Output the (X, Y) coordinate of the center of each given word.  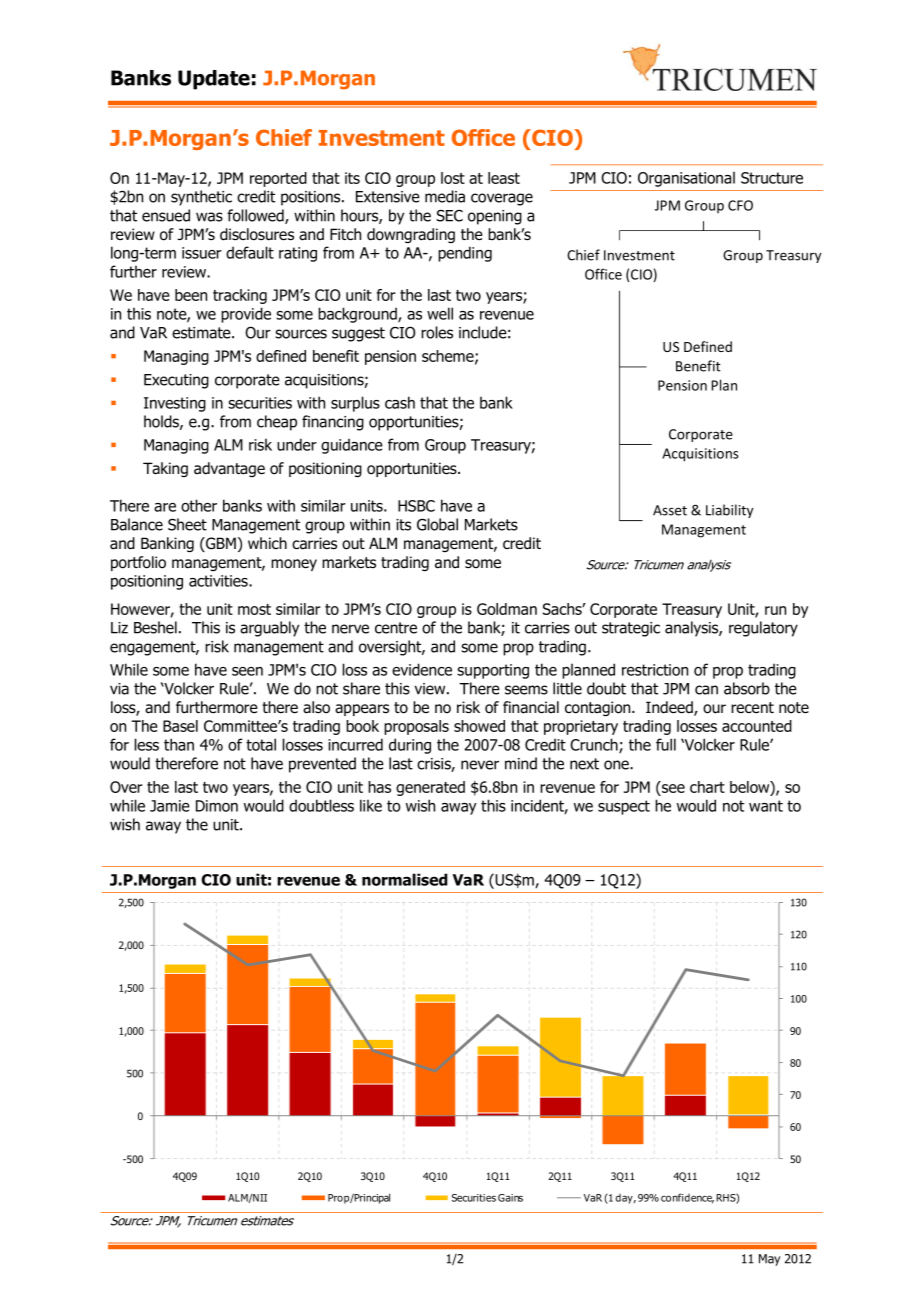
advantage (229, 469)
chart (707, 787)
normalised (405, 879)
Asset (670, 510)
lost (453, 178)
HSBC (416, 506)
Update (214, 80)
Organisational (686, 179)
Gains (510, 1198)
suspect (624, 807)
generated (430, 788)
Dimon (217, 806)
